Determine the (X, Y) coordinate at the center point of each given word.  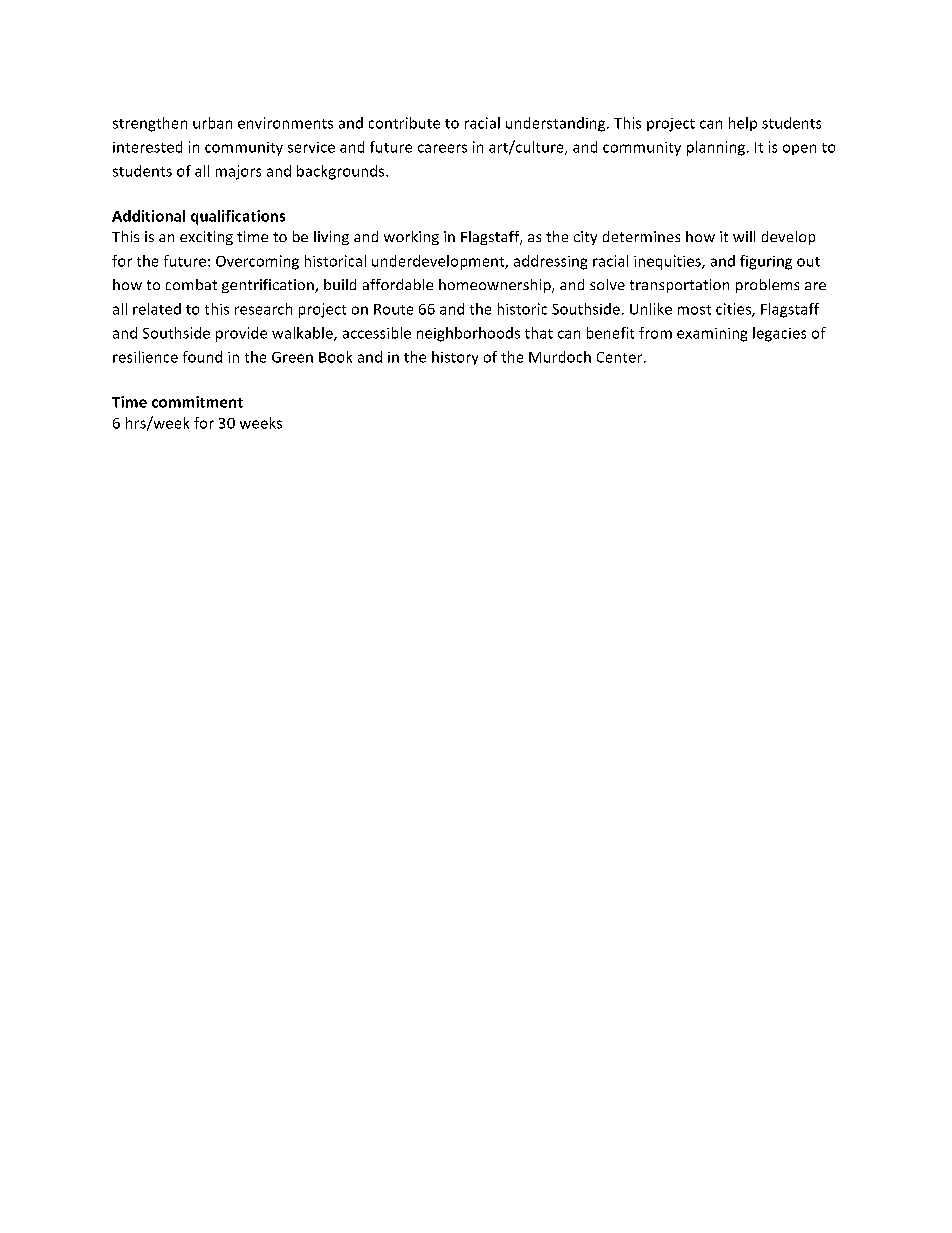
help (743, 124)
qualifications (238, 217)
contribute (404, 123)
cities (734, 310)
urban (212, 123)
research (263, 309)
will (744, 236)
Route (393, 309)
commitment (197, 402)
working (411, 238)
